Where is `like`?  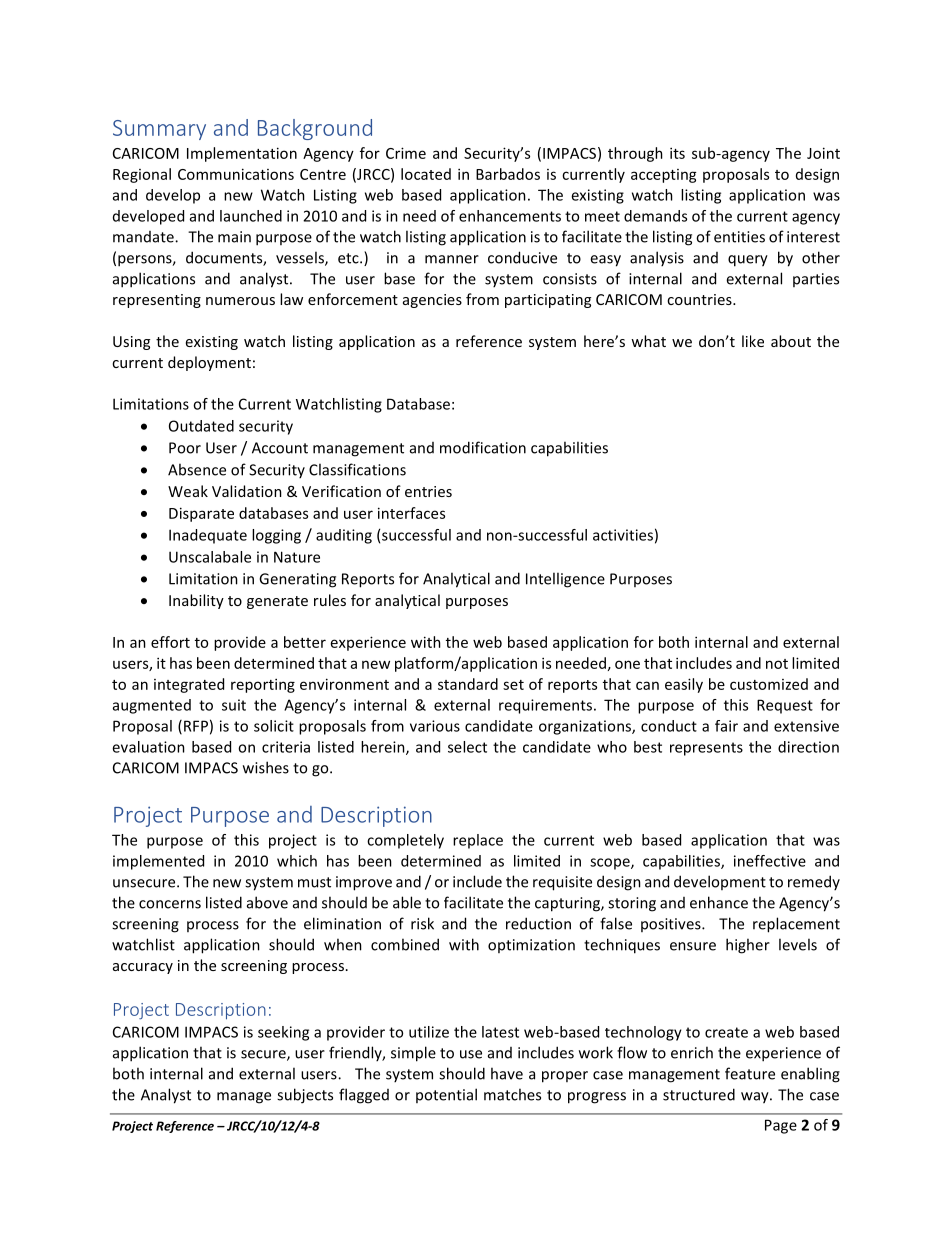 like is located at coordinates (753, 341).
